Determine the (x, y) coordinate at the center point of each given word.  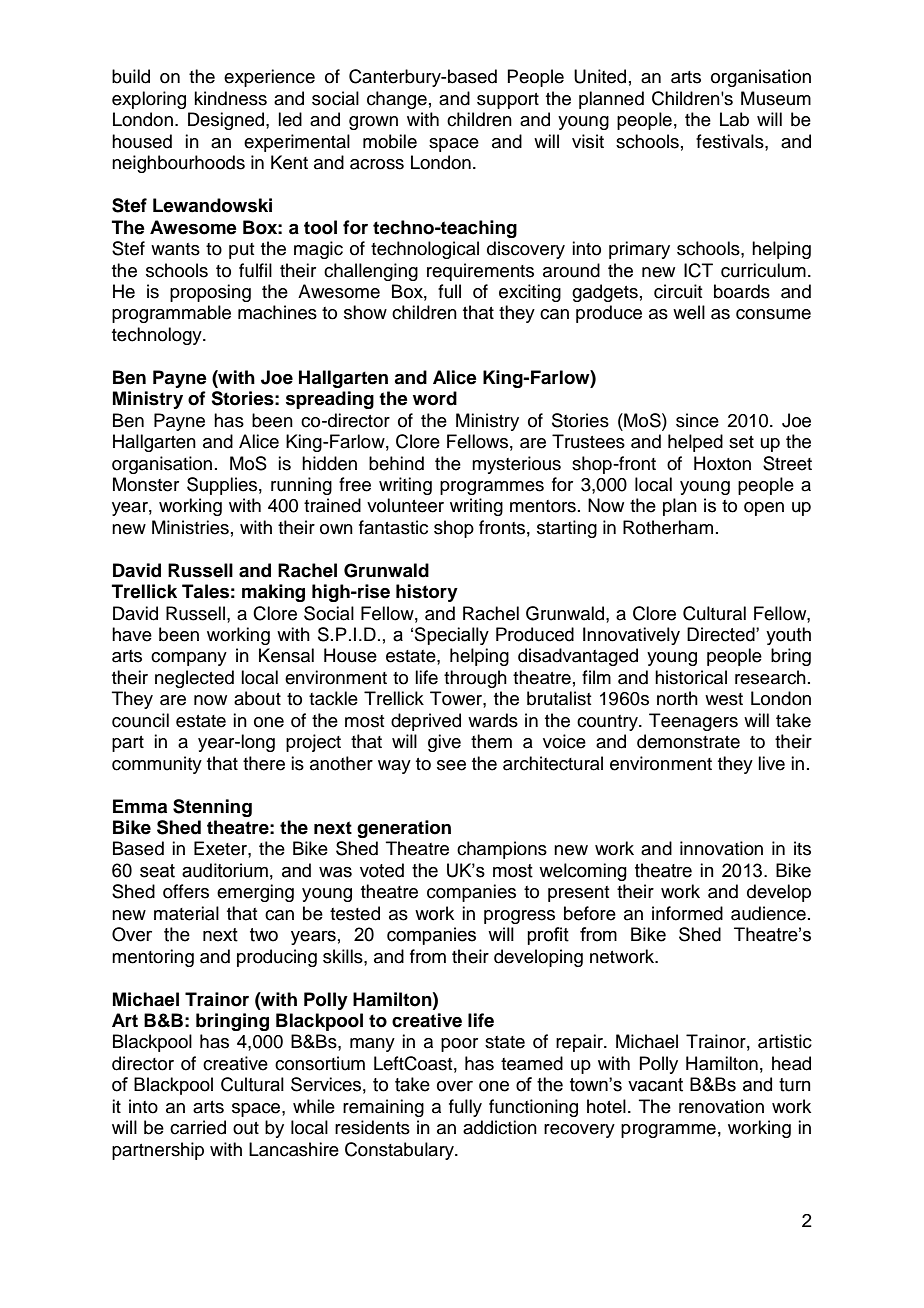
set (741, 442)
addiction (500, 1127)
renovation (721, 1106)
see (451, 765)
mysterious (516, 465)
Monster (146, 484)
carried (198, 1127)
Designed (227, 121)
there (264, 763)
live (771, 763)
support (508, 101)
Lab (734, 119)
